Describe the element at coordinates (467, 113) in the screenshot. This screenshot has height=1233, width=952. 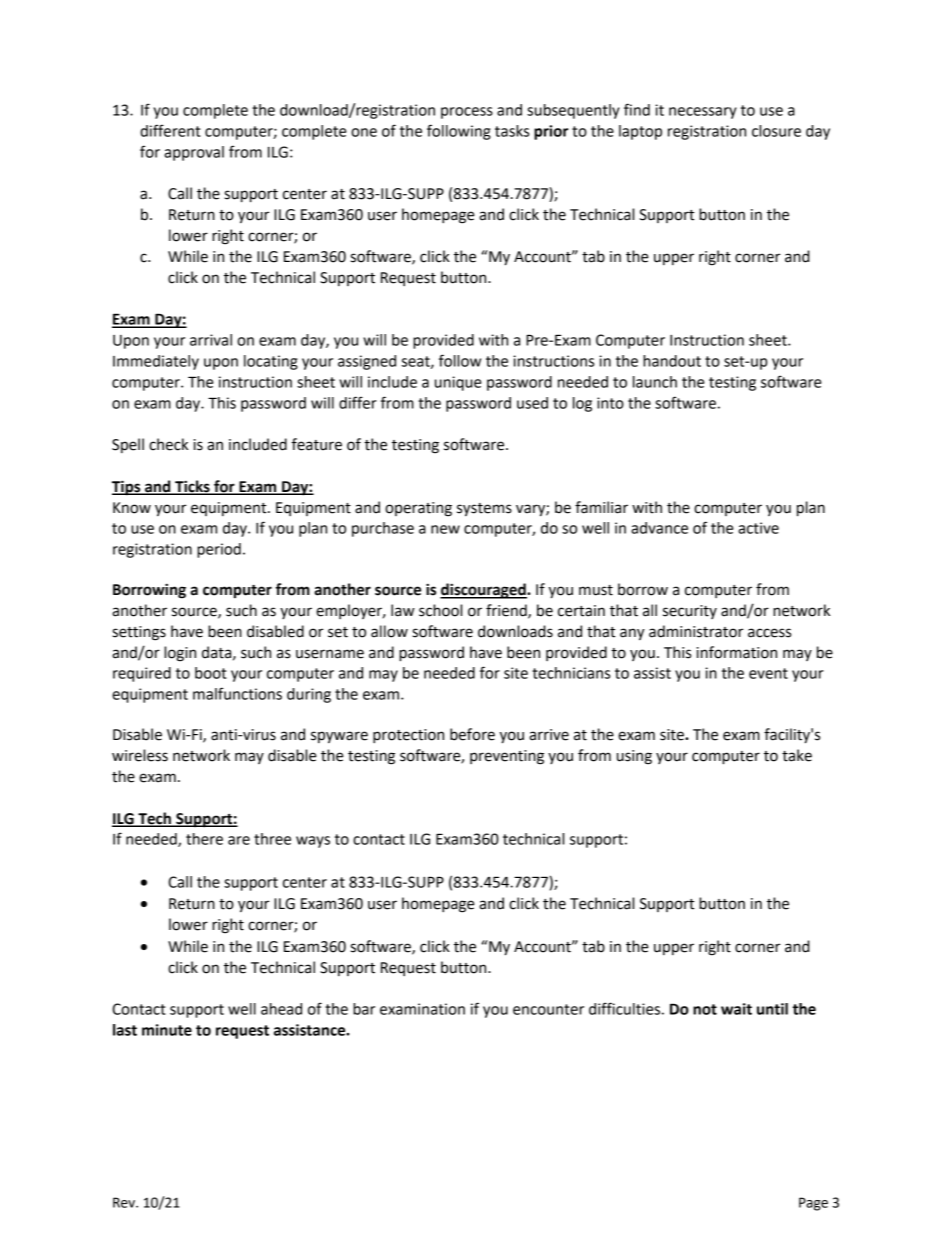
I see `process` at that location.
